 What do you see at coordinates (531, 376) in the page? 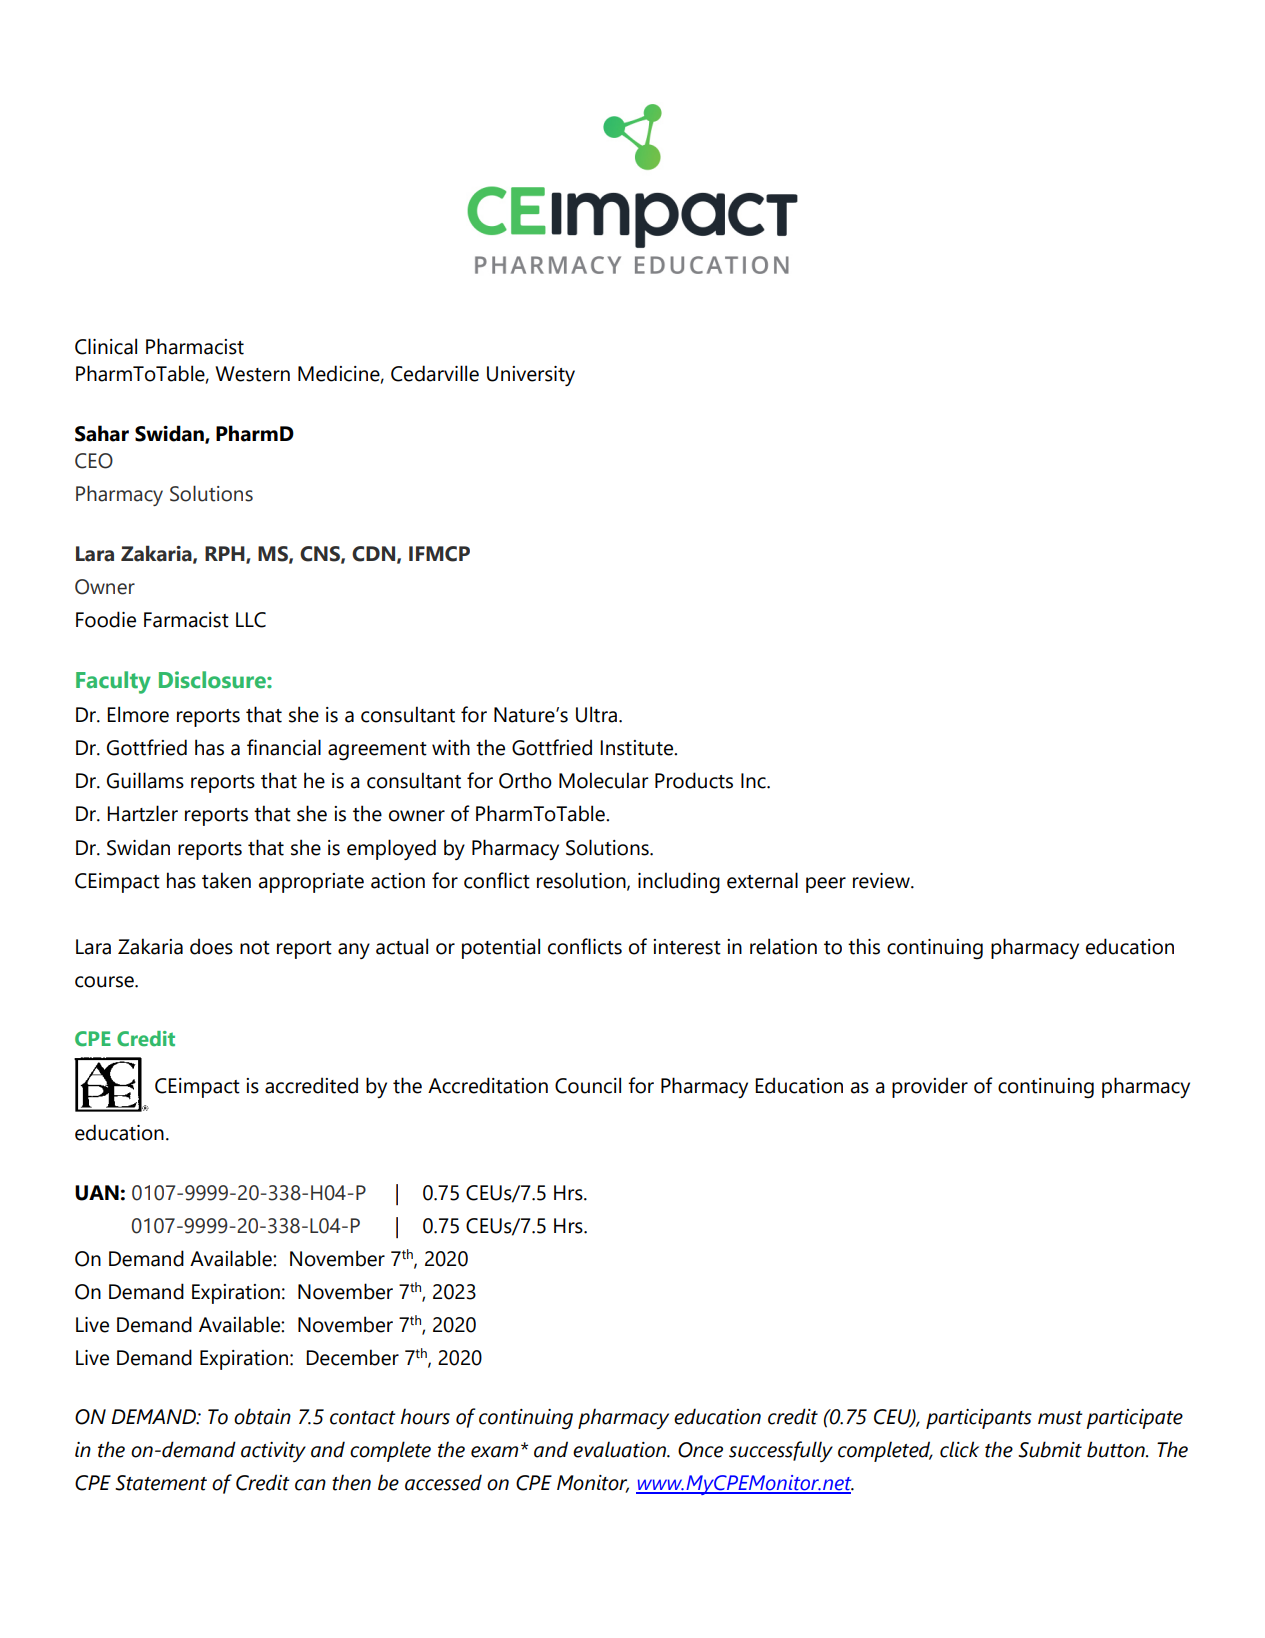
I see `University` at bounding box center [531, 376].
